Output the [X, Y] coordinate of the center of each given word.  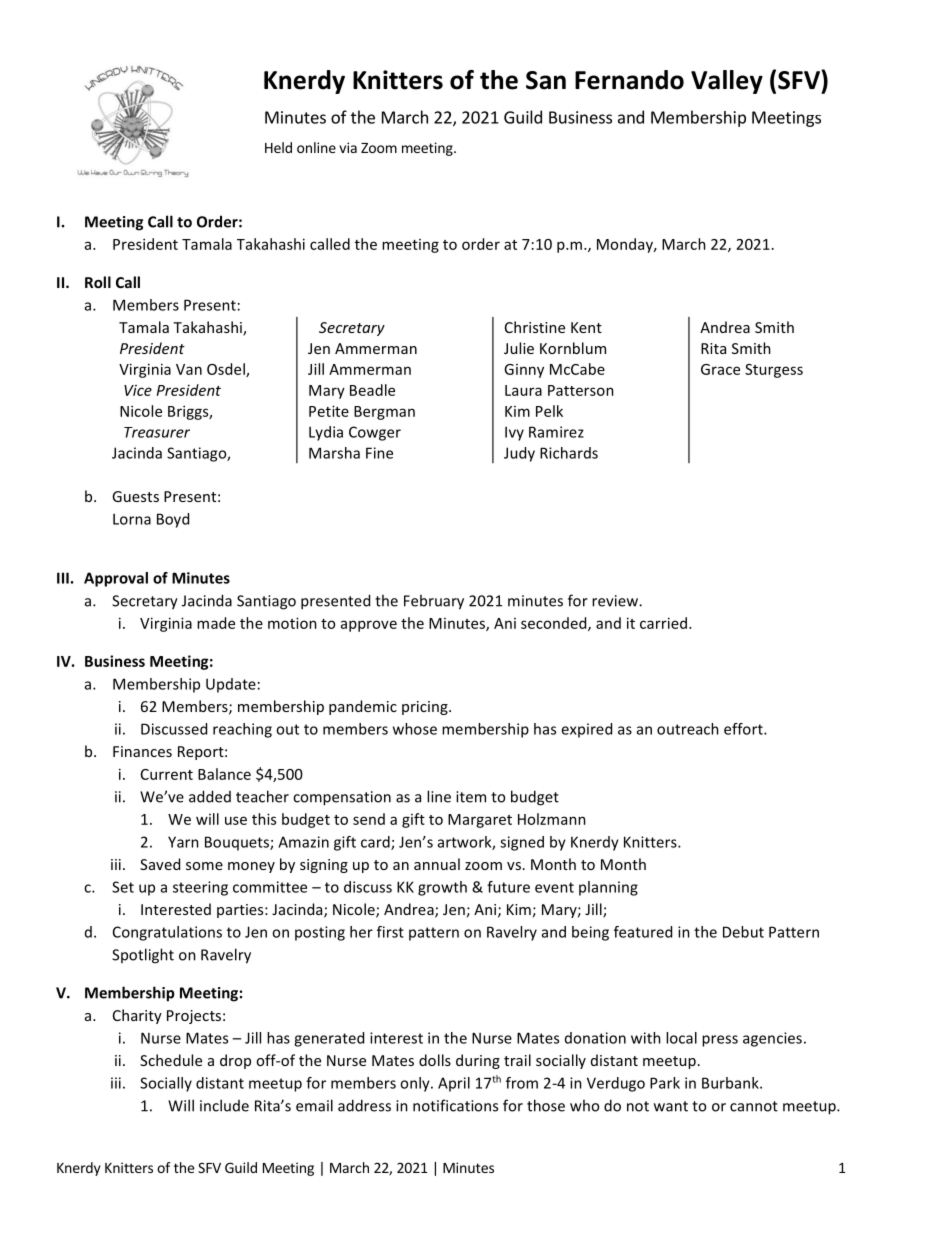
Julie [519, 348]
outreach [688, 729]
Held [278, 147]
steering [200, 888]
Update [231, 685]
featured [643, 932]
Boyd [173, 520]
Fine [379, 453]
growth [442, 888]
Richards [569, 453]
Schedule [171, 1060]
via [348, 147]
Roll [98, 282]
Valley [727, 82]
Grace [720, 369]
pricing [426, 708]
